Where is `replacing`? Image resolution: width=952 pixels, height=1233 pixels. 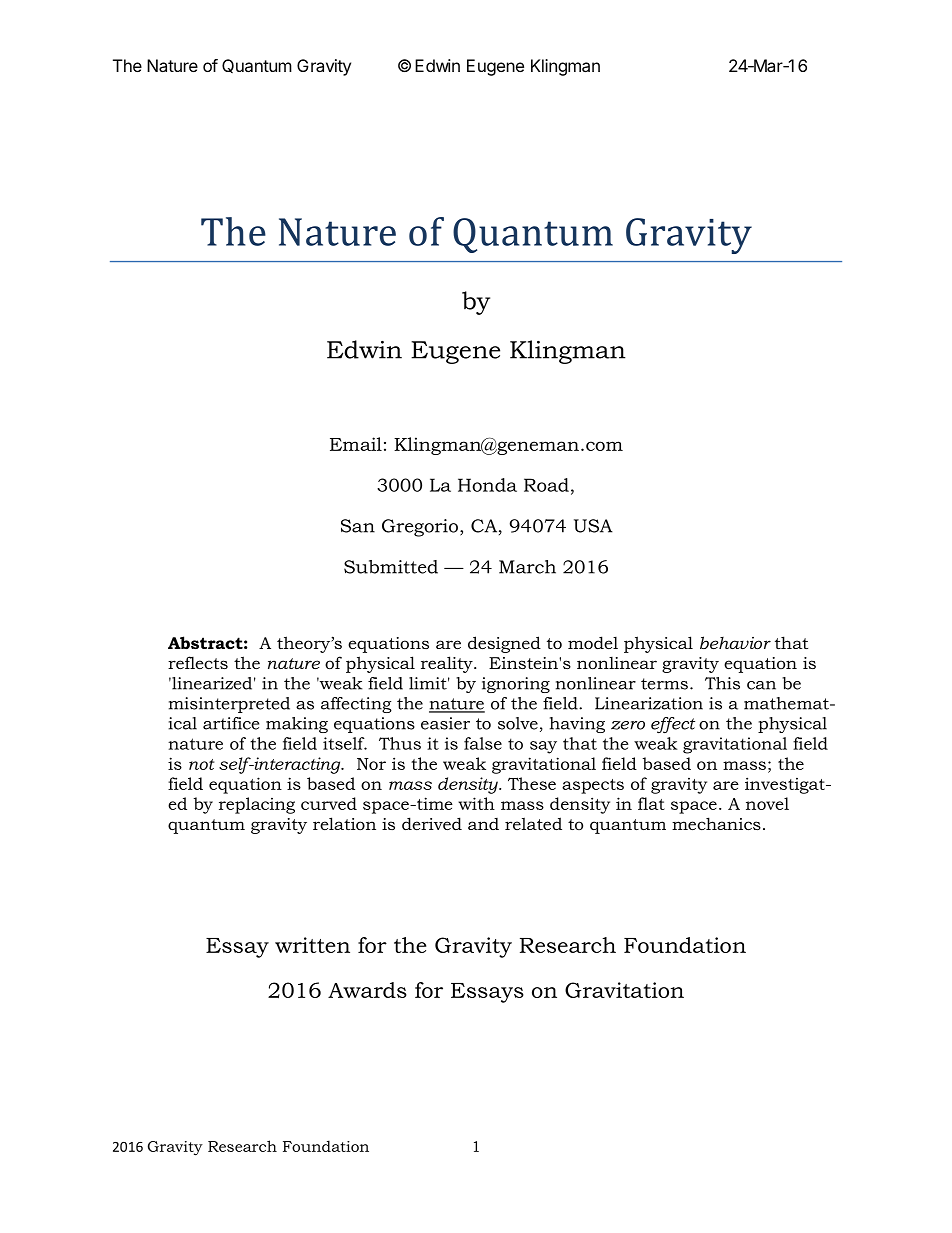 replacing is located at coordinates (257, 805).
